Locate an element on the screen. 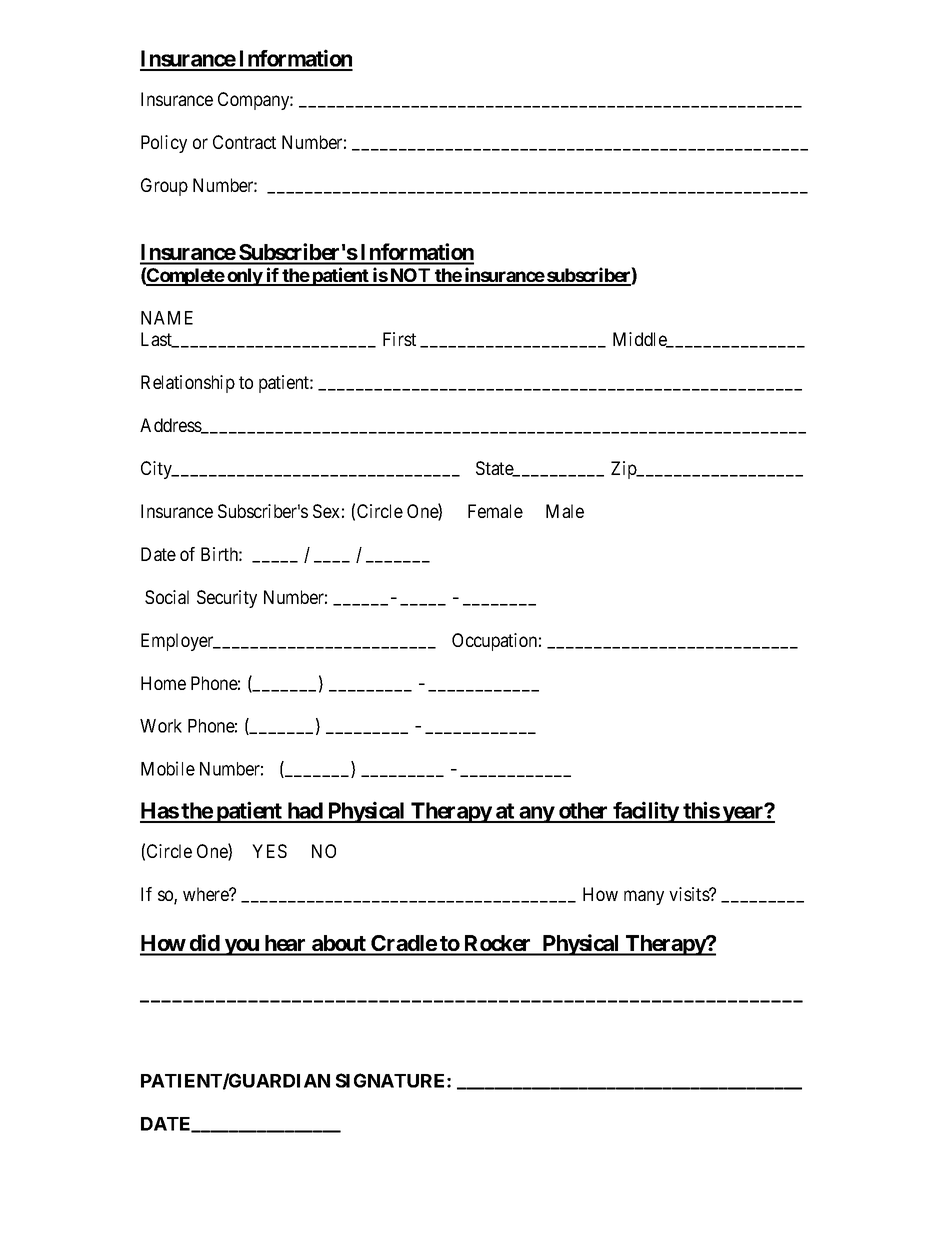 This screenshot has width=952, height=1233. Sex is located at coordinates (326, 511).
